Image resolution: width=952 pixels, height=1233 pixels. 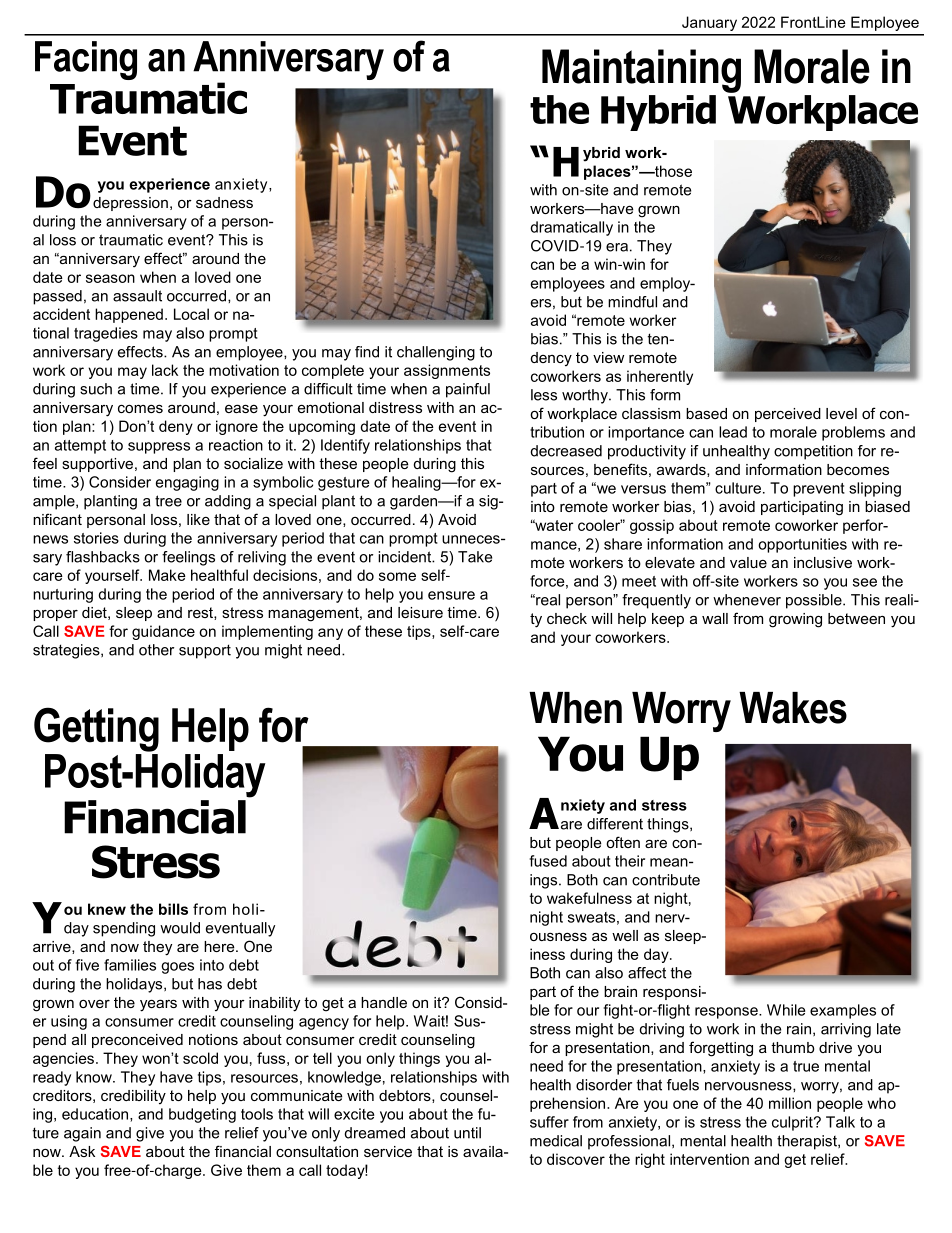 I want to click on different, so click(x=615, y=824).
